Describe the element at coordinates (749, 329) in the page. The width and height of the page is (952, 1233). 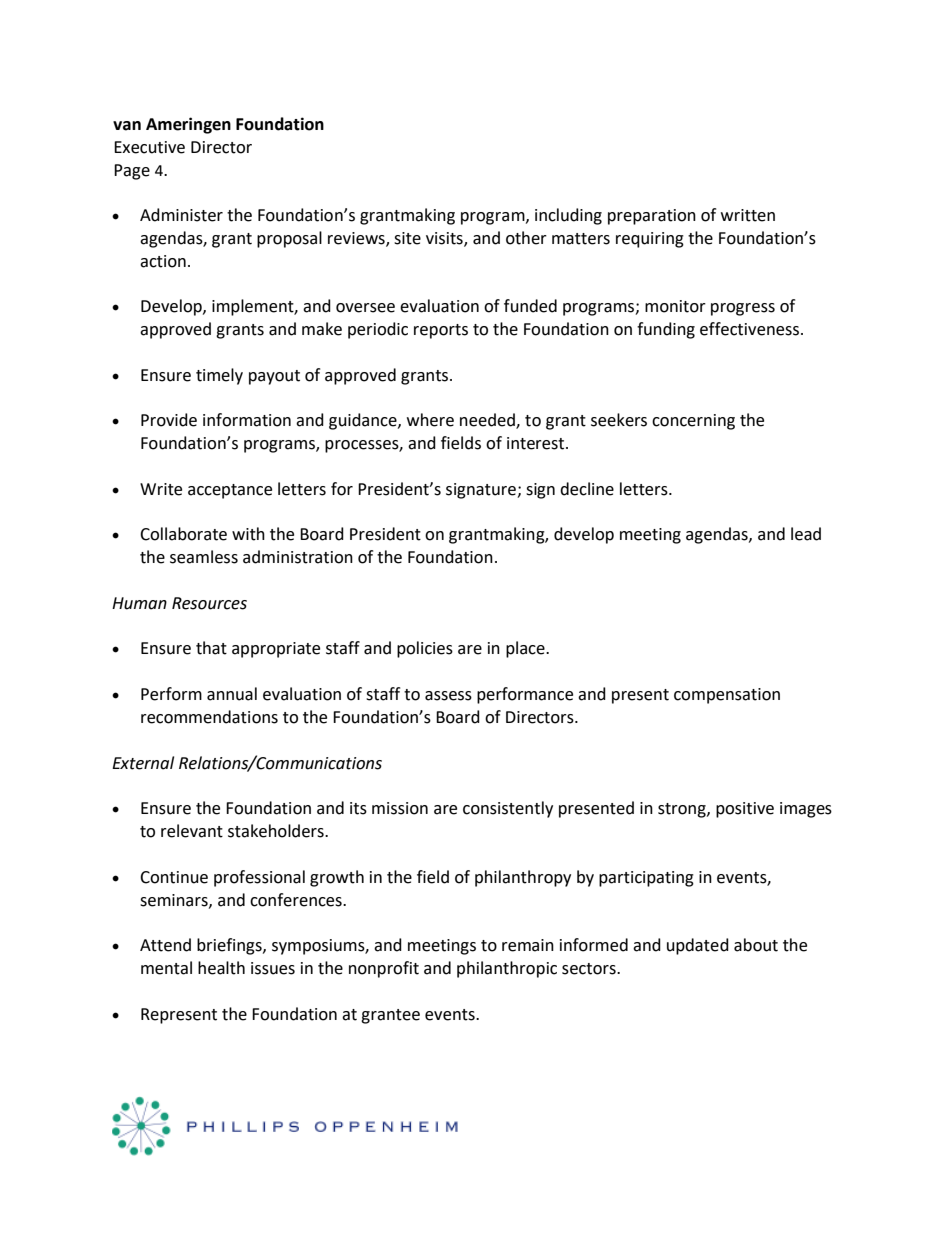
I see `effectiveness` at that location.
